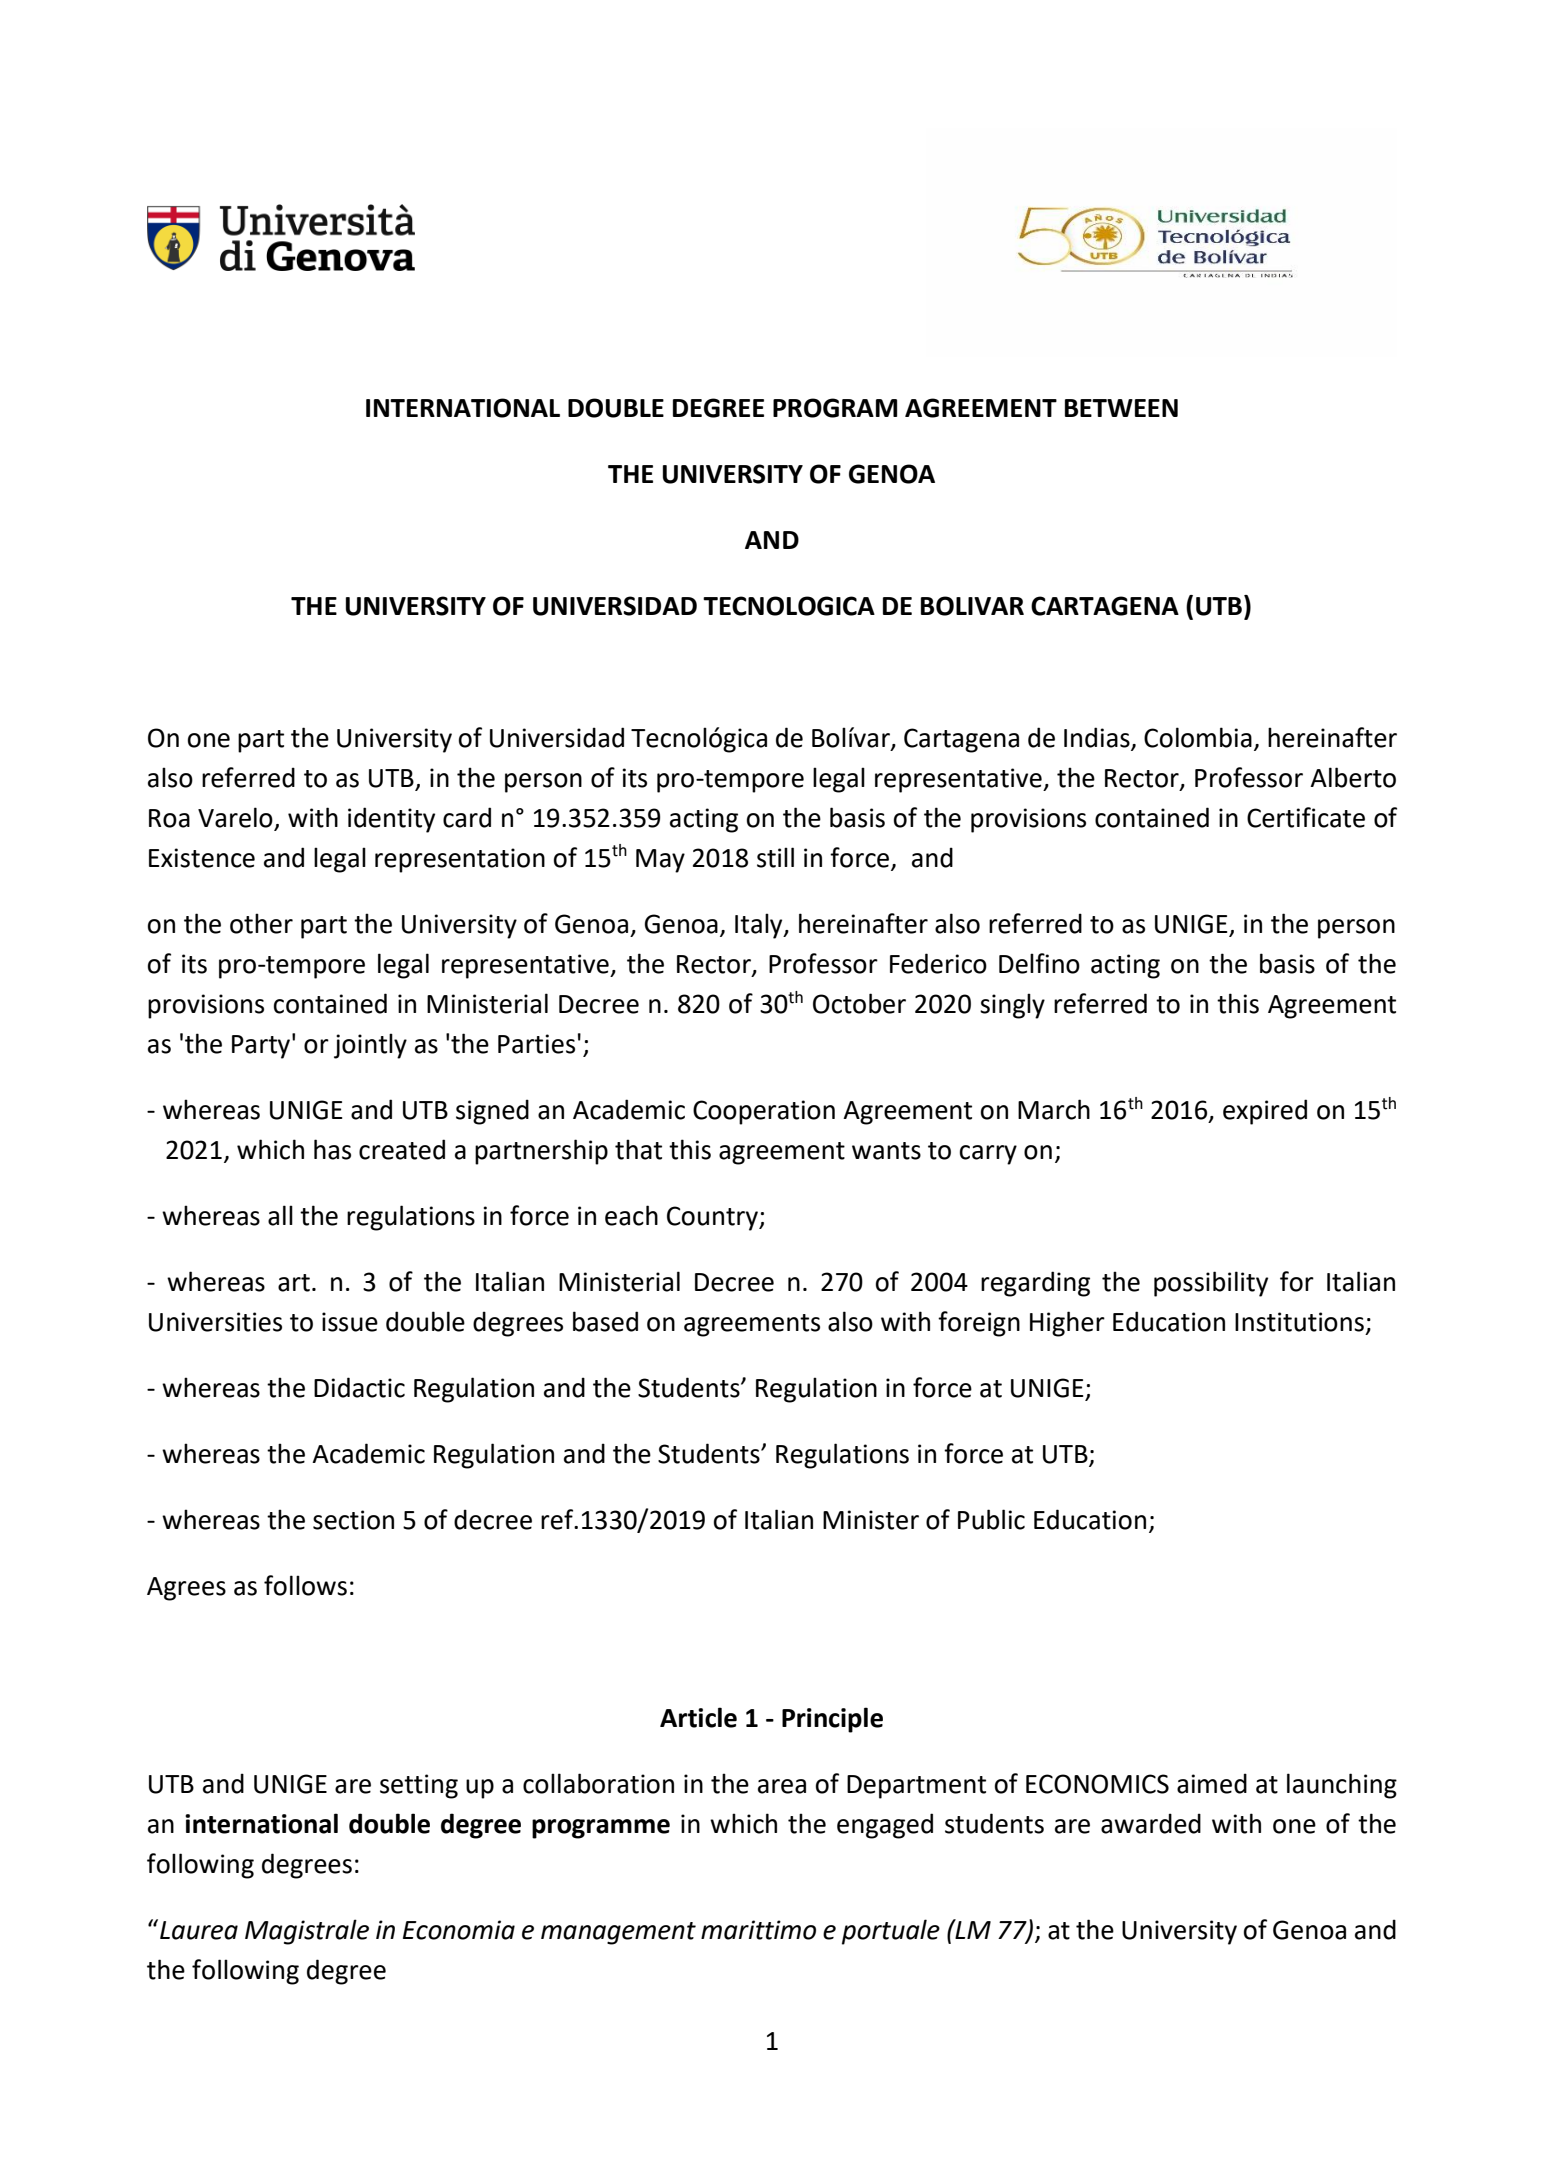 The image size is (1544, 2184). What do you see at coordinates (391, 820) in the page?
I see `identity` at bounding box center [391, 820].
